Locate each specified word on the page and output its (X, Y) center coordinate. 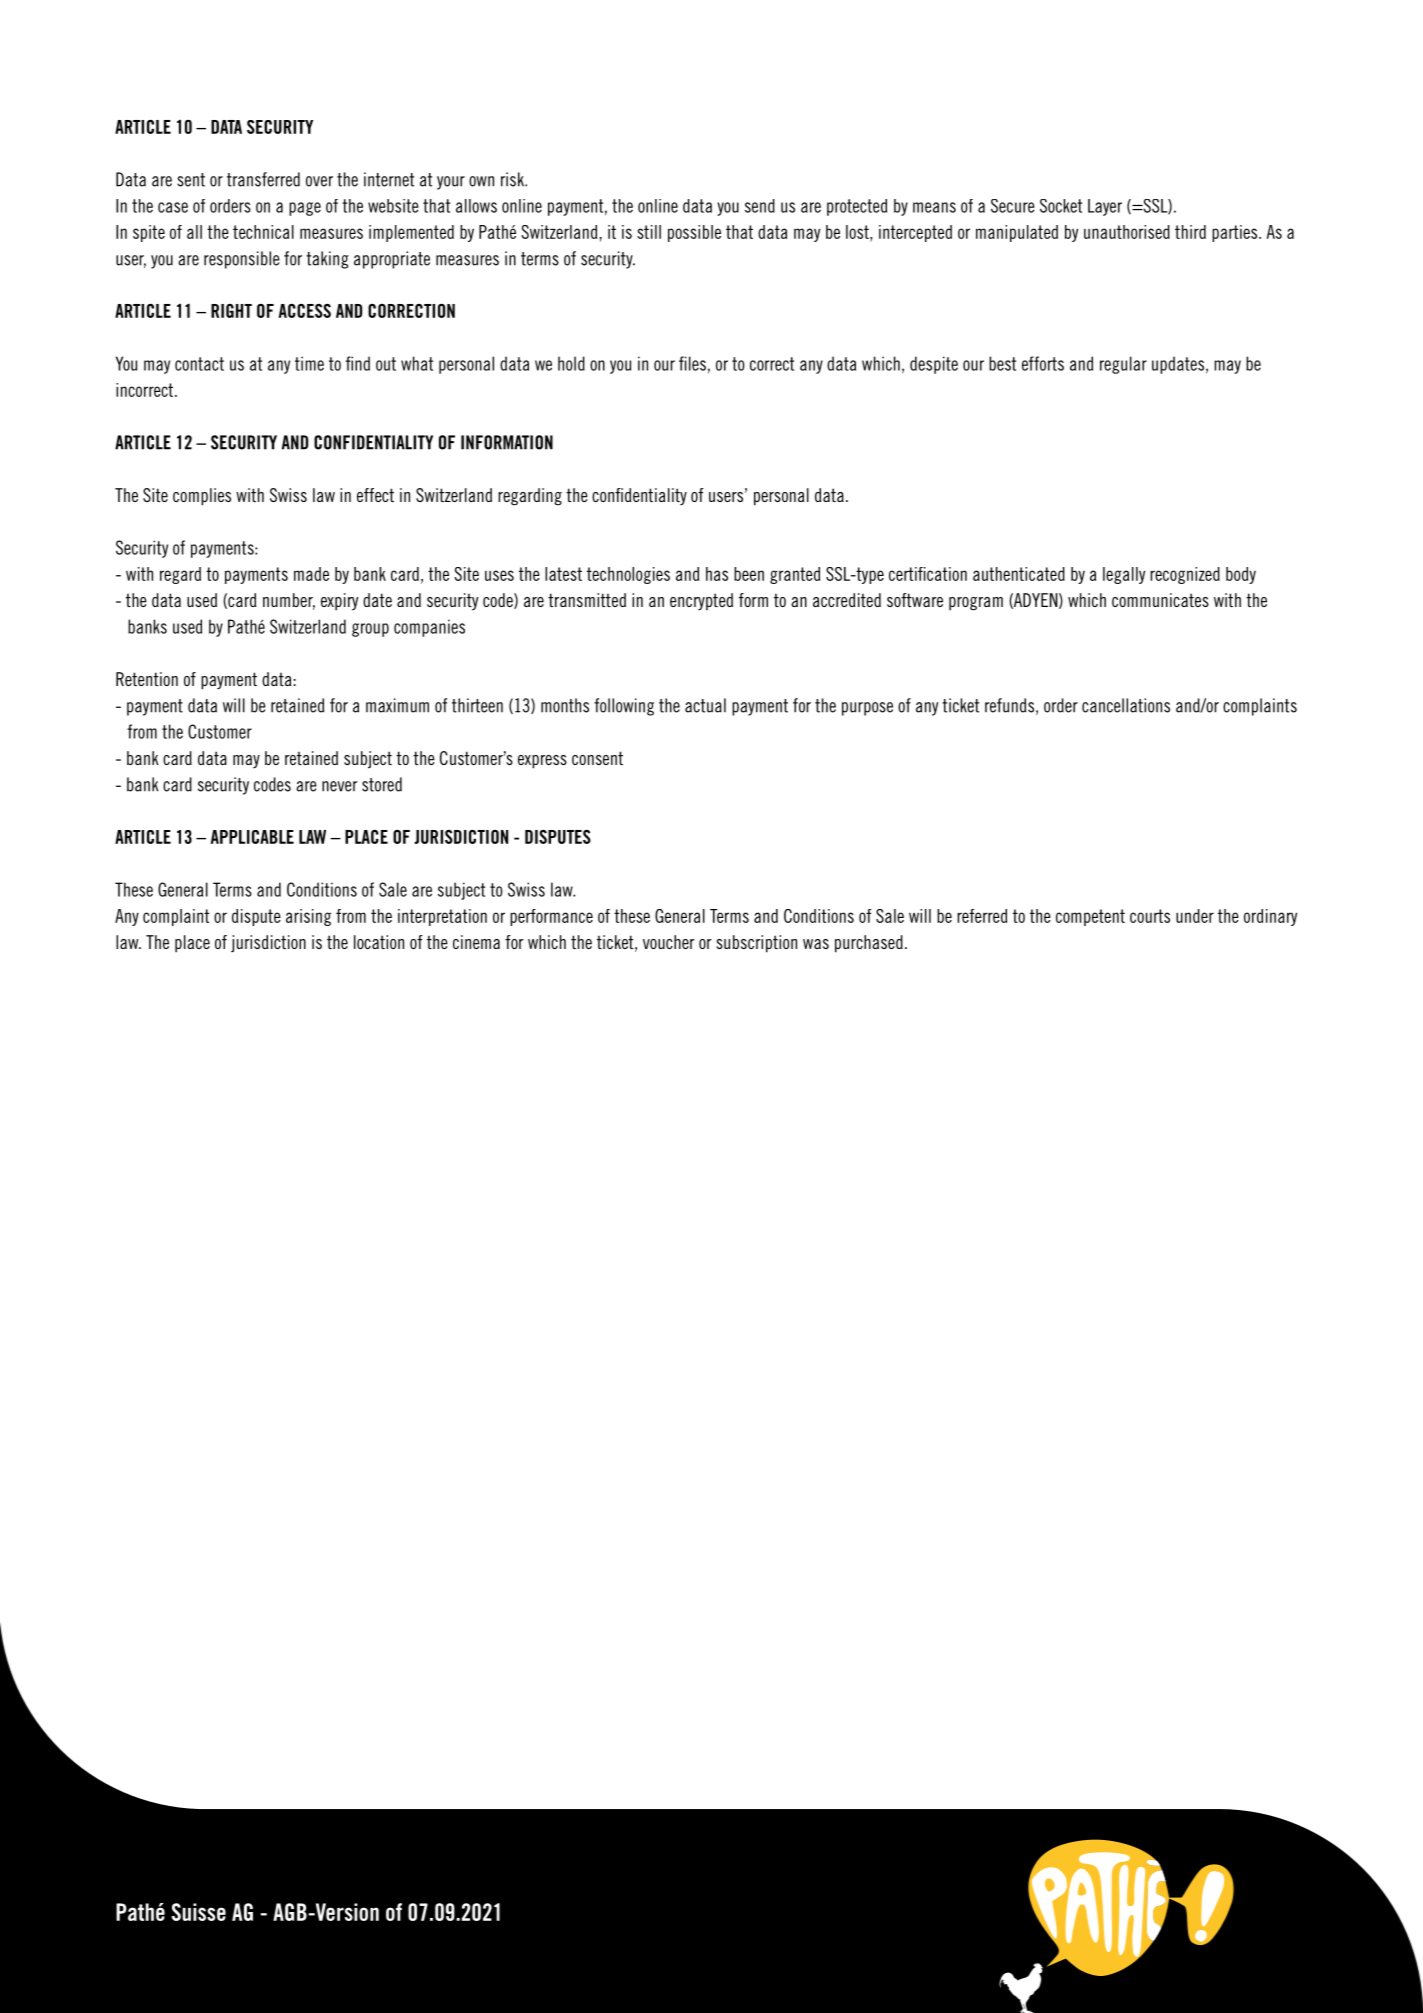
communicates (1160, 600)
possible (694, 233)
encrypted (701, 601)
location (379, 942)
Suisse (198, 1912)
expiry (339, 602)
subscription (756, 944)
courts (1150, 916)
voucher (669, 942)
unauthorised (1127, 232)
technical (263, 232)
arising (308, 917)
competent (1090, 917)
